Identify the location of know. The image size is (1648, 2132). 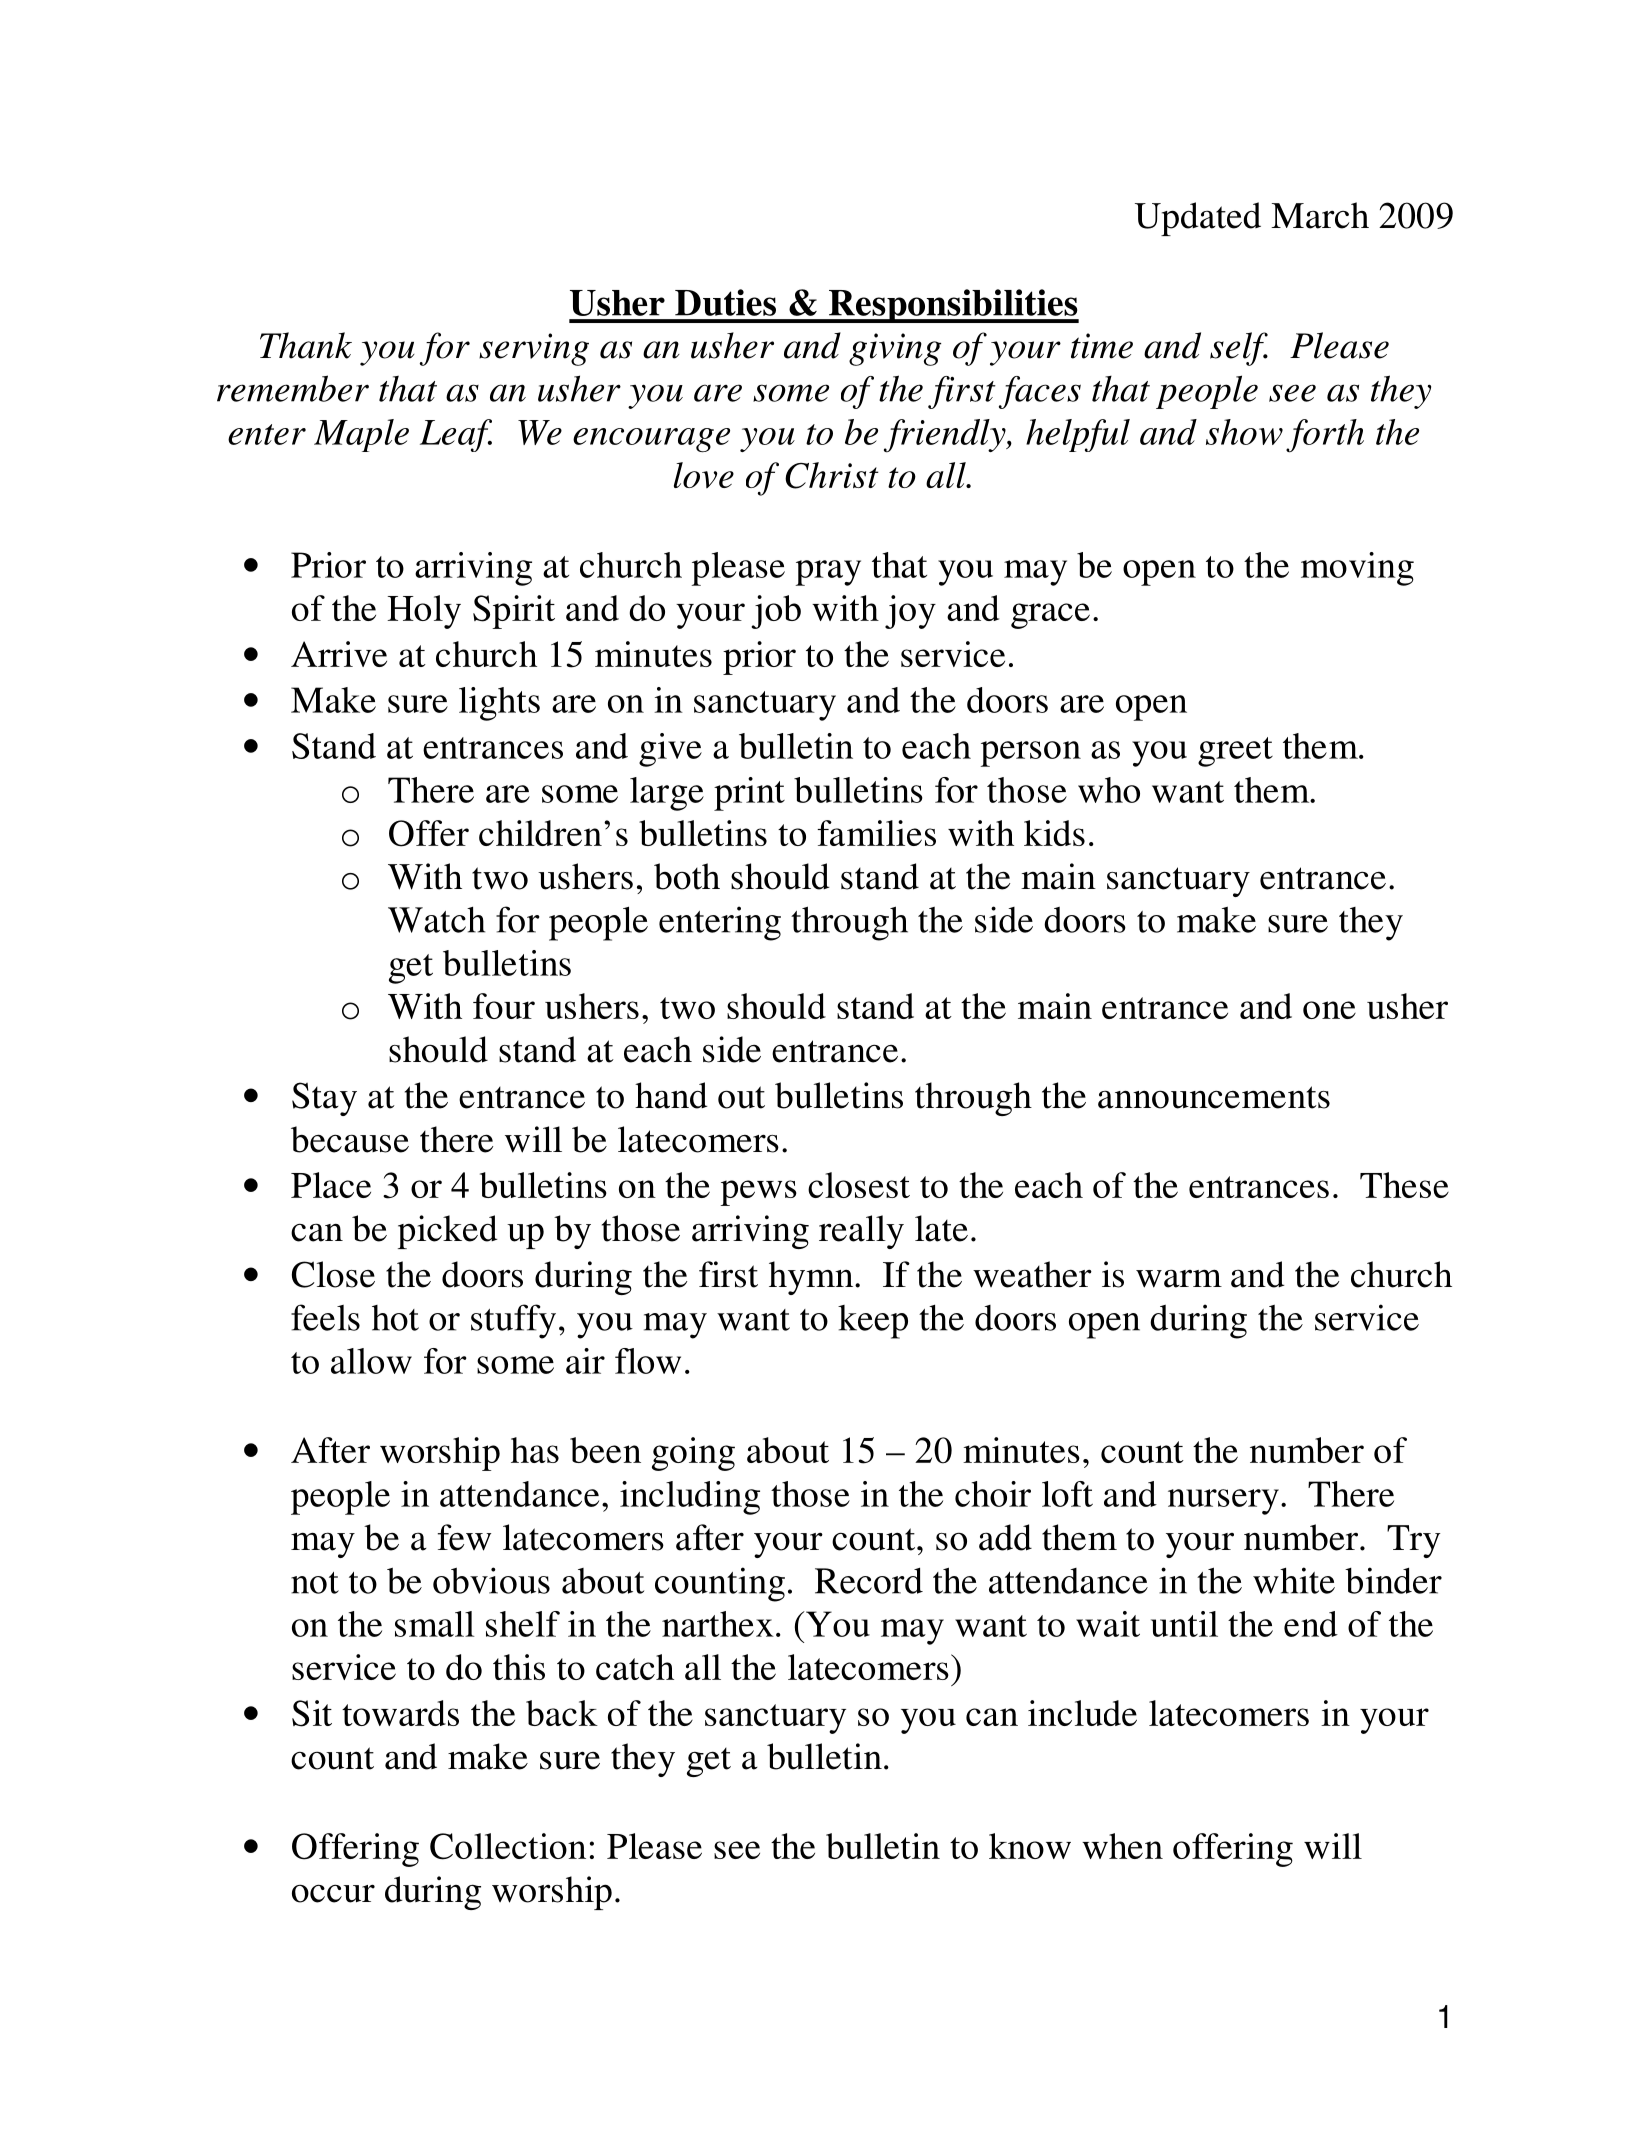
(1030, 1846).
